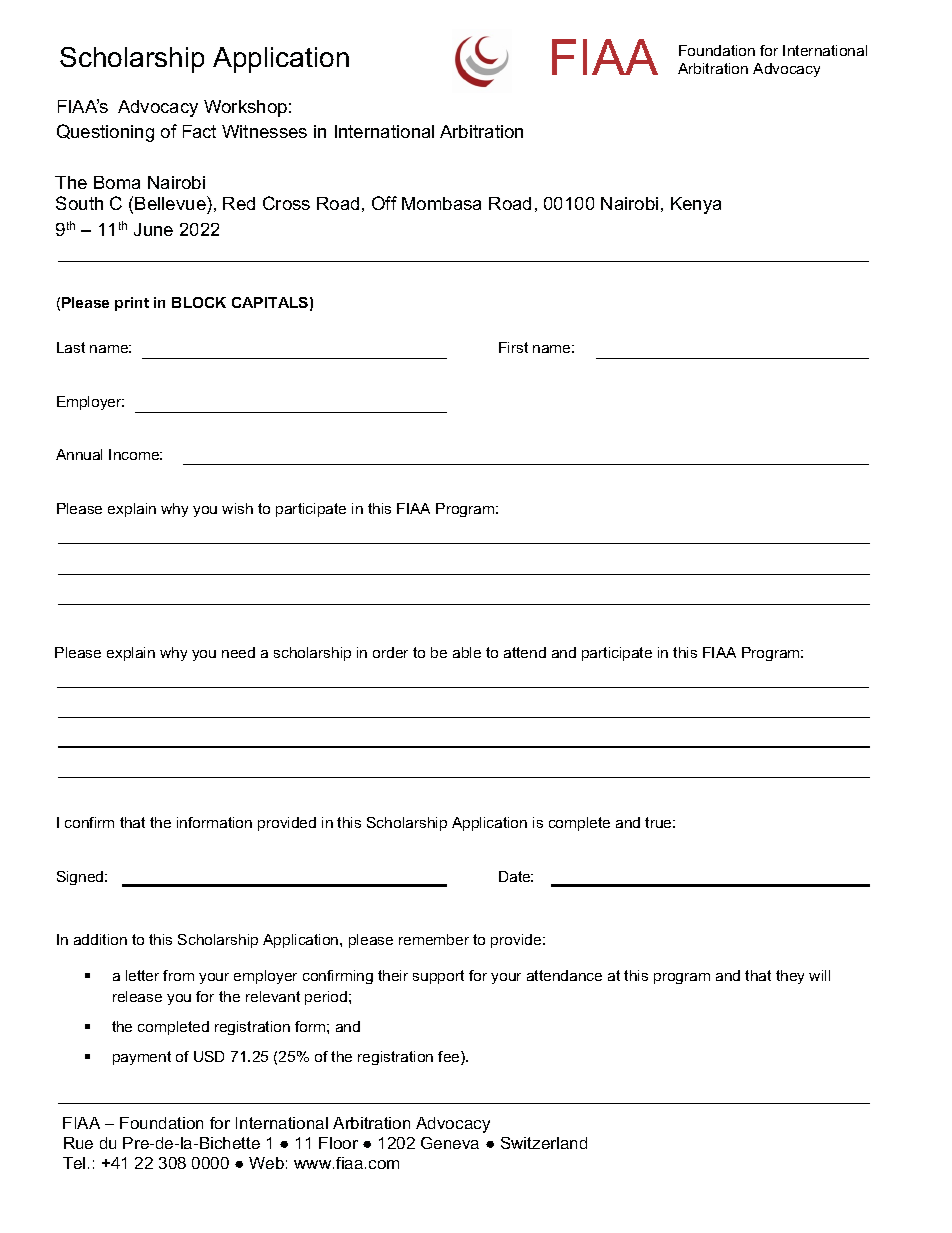  What do you see at coordinates (199, 131) in the screenshot?
I see `Fact` at bounding box center [199, 131].
